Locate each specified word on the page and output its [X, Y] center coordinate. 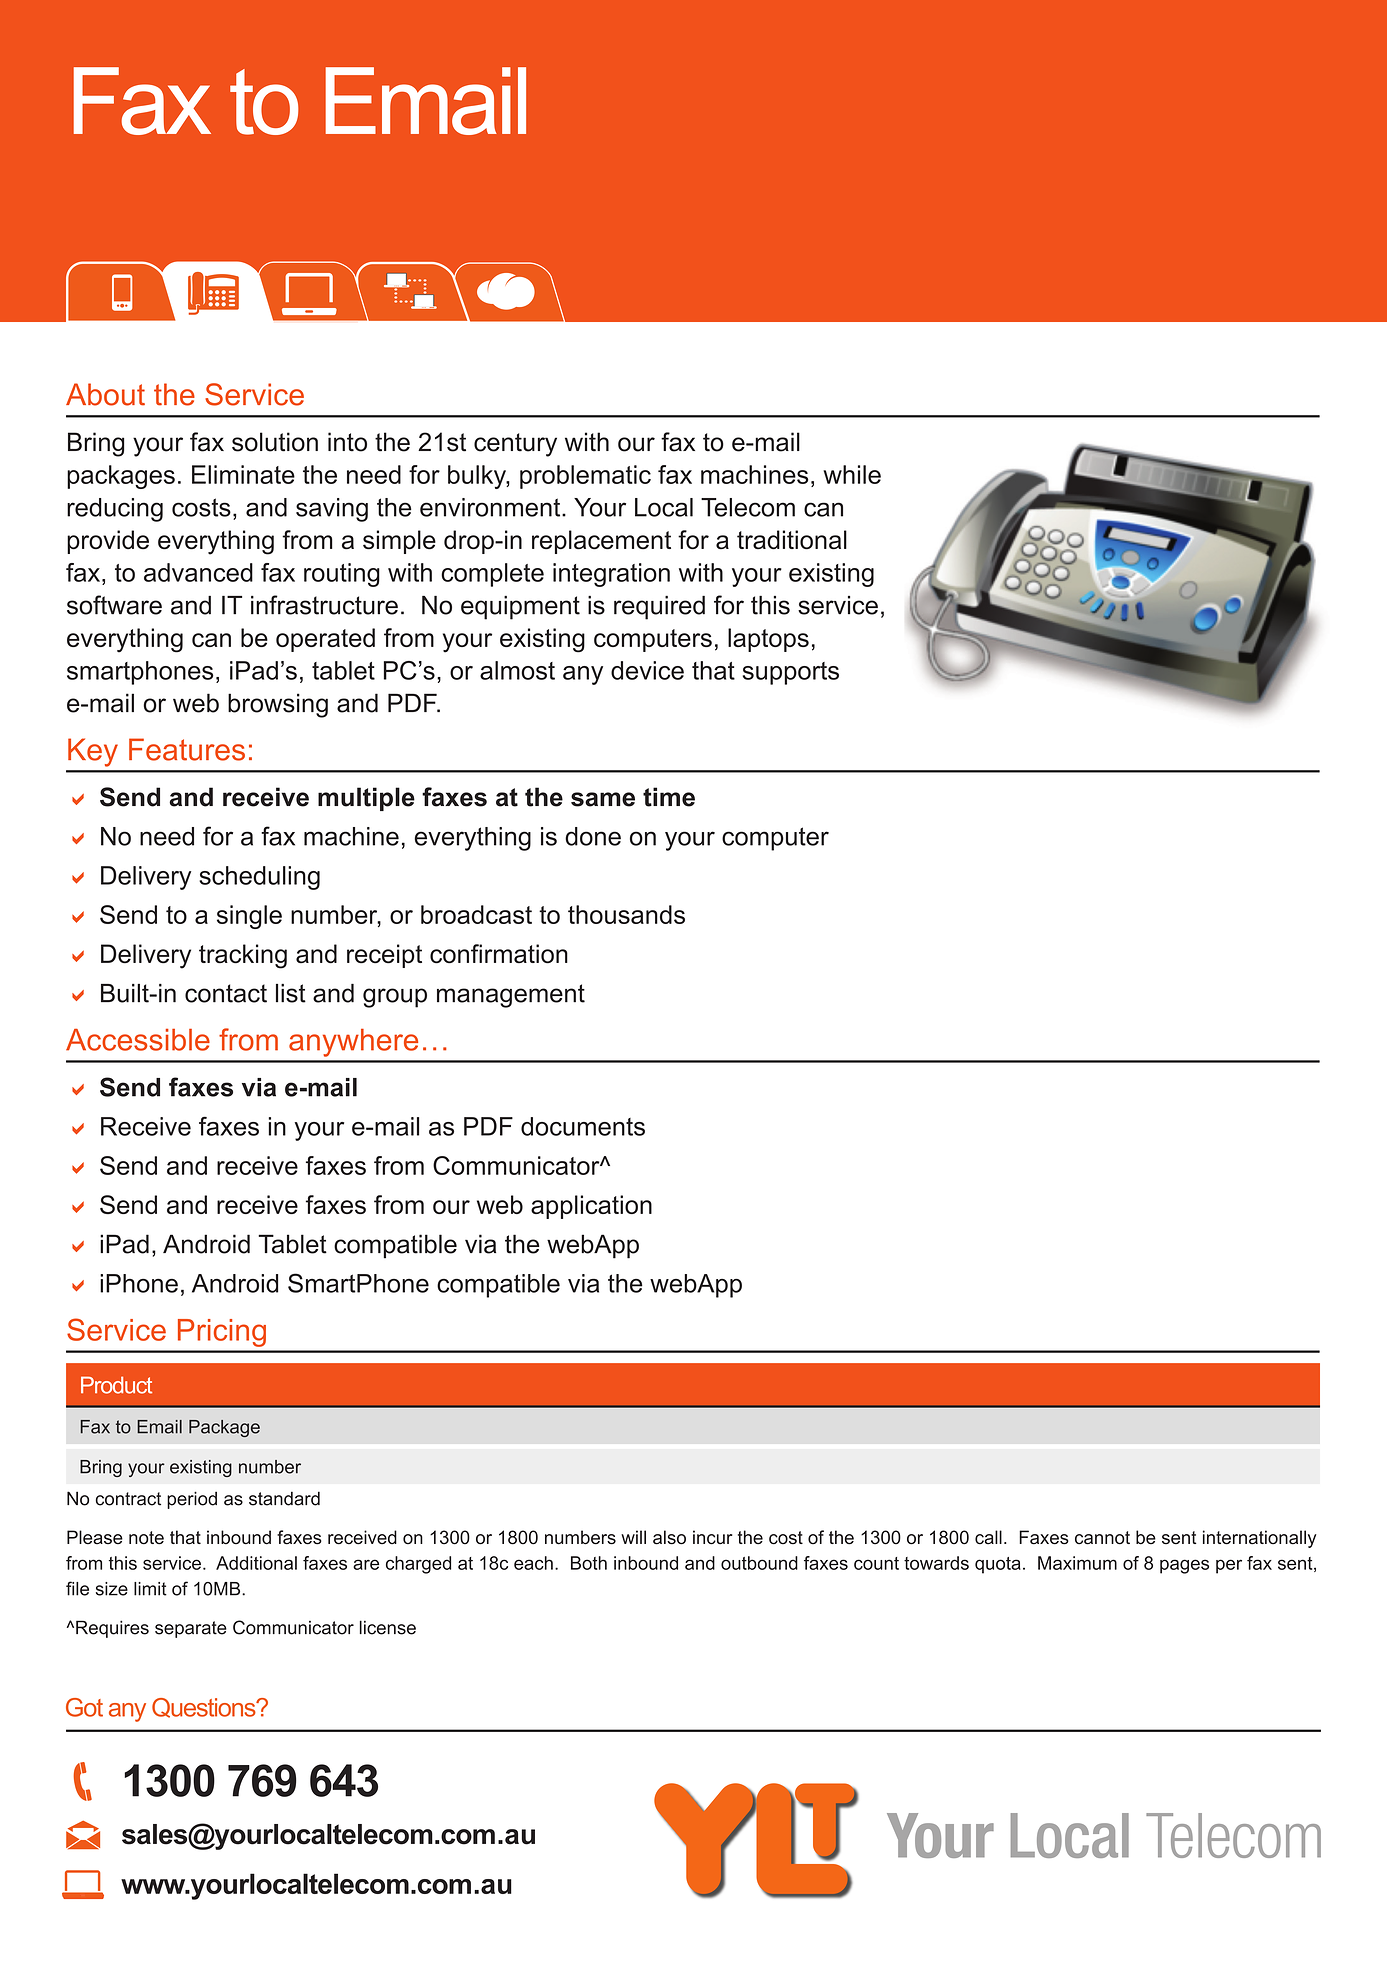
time [669, 797]
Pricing [222, 1333]
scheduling [259, 878]
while [852, 474]
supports [791, 673]
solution [275, 442]
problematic [585, 477]
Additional [256, 1563]
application [591, 1207]
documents [583, 1126]
